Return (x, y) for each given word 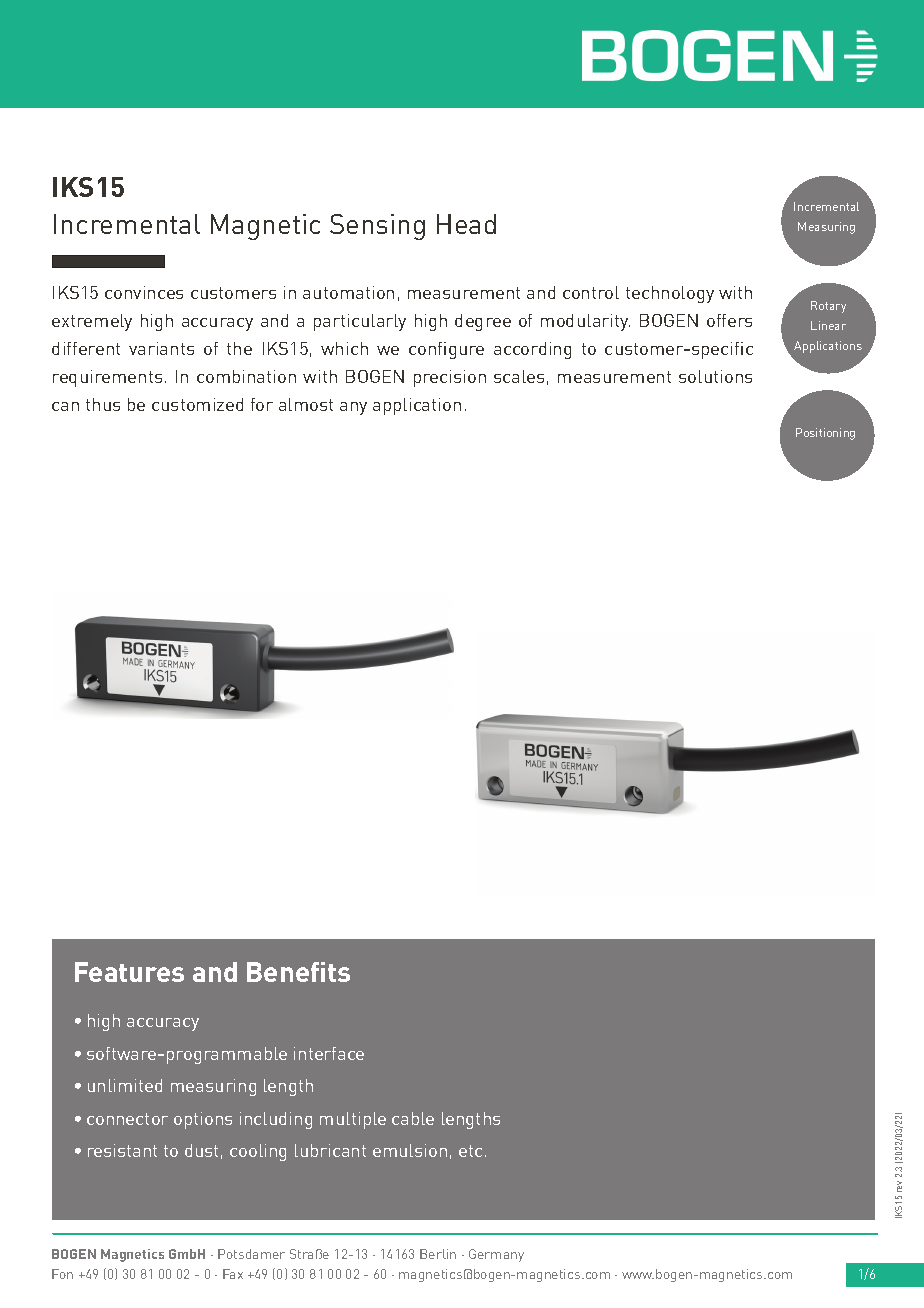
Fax (233, 1274)
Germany (496, 1255)
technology (670, 294)
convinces (144, 292)
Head (466, 224)
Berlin (438, 1254)
